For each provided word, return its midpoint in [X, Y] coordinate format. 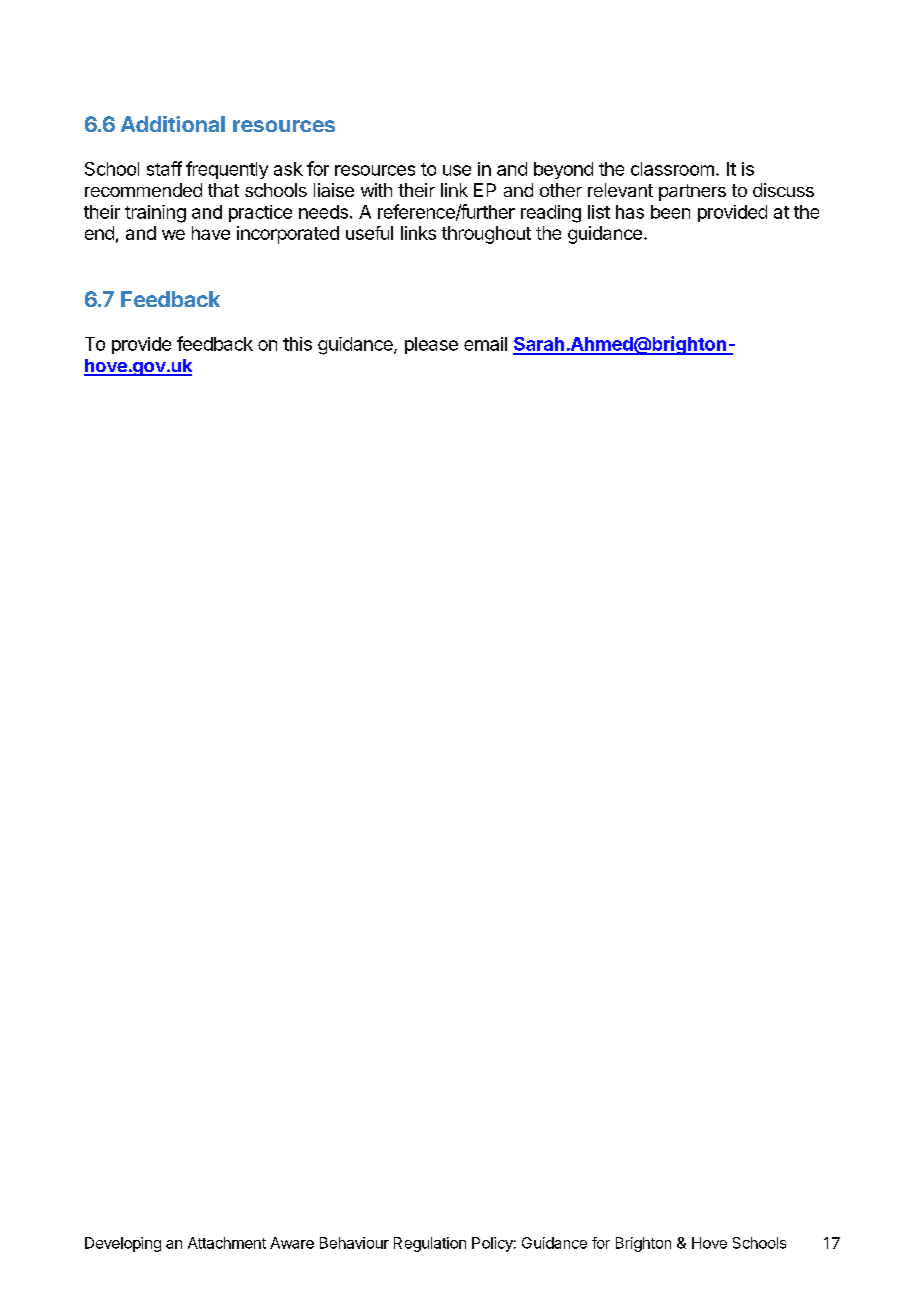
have [211, 233]
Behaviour [354, 1243]
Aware [292, 1243]
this [297, 344]
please [431, 345]
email [485, 344]
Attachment [227, 1243]
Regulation [430, 1244]
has [630, 212]
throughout [486, 235]
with [376, 190]
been [670, 212]
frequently [227, 170]
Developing [123, 1244]
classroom [672, 169]
